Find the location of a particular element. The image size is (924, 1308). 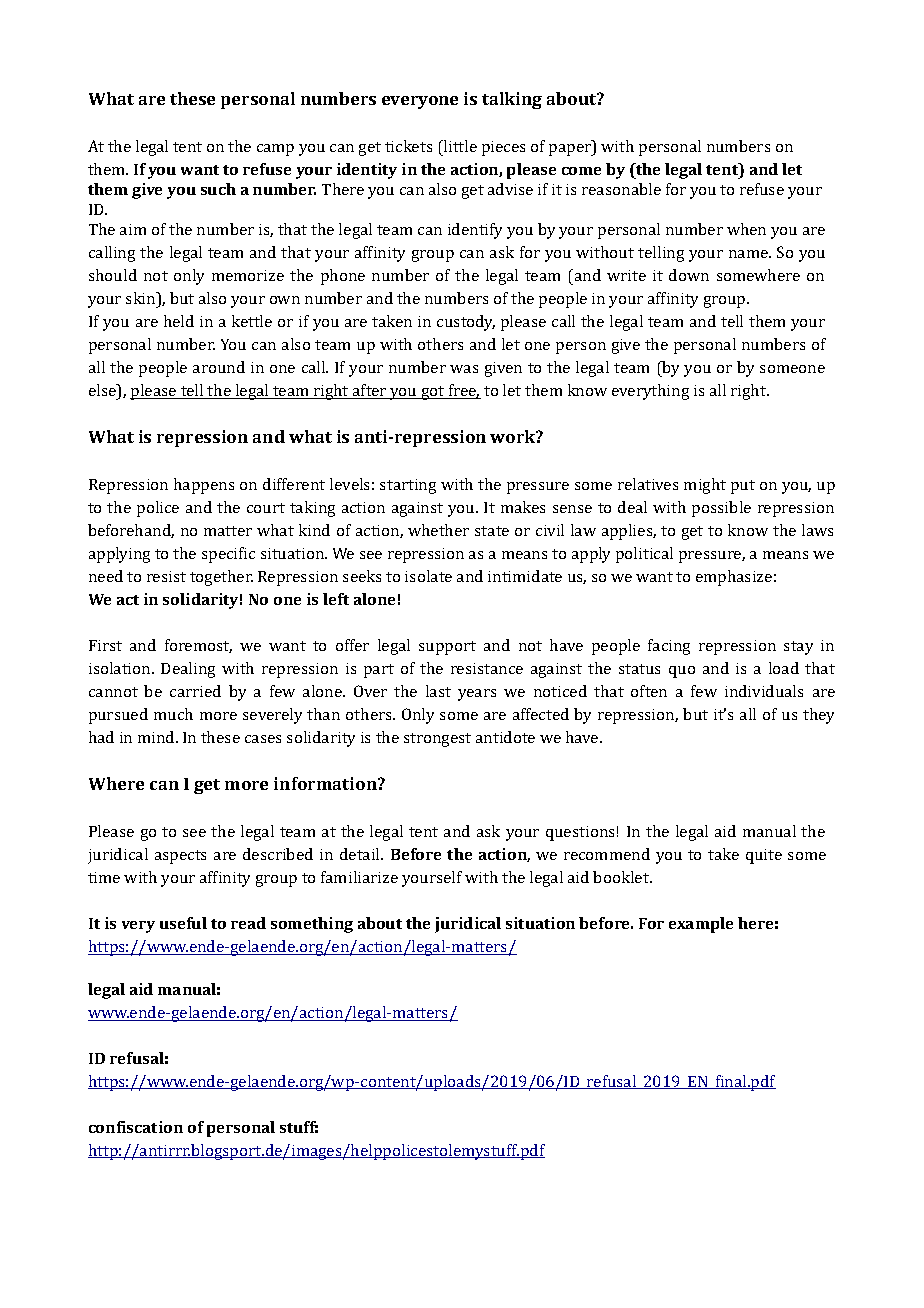

such is located at coordinates (218, 189).
